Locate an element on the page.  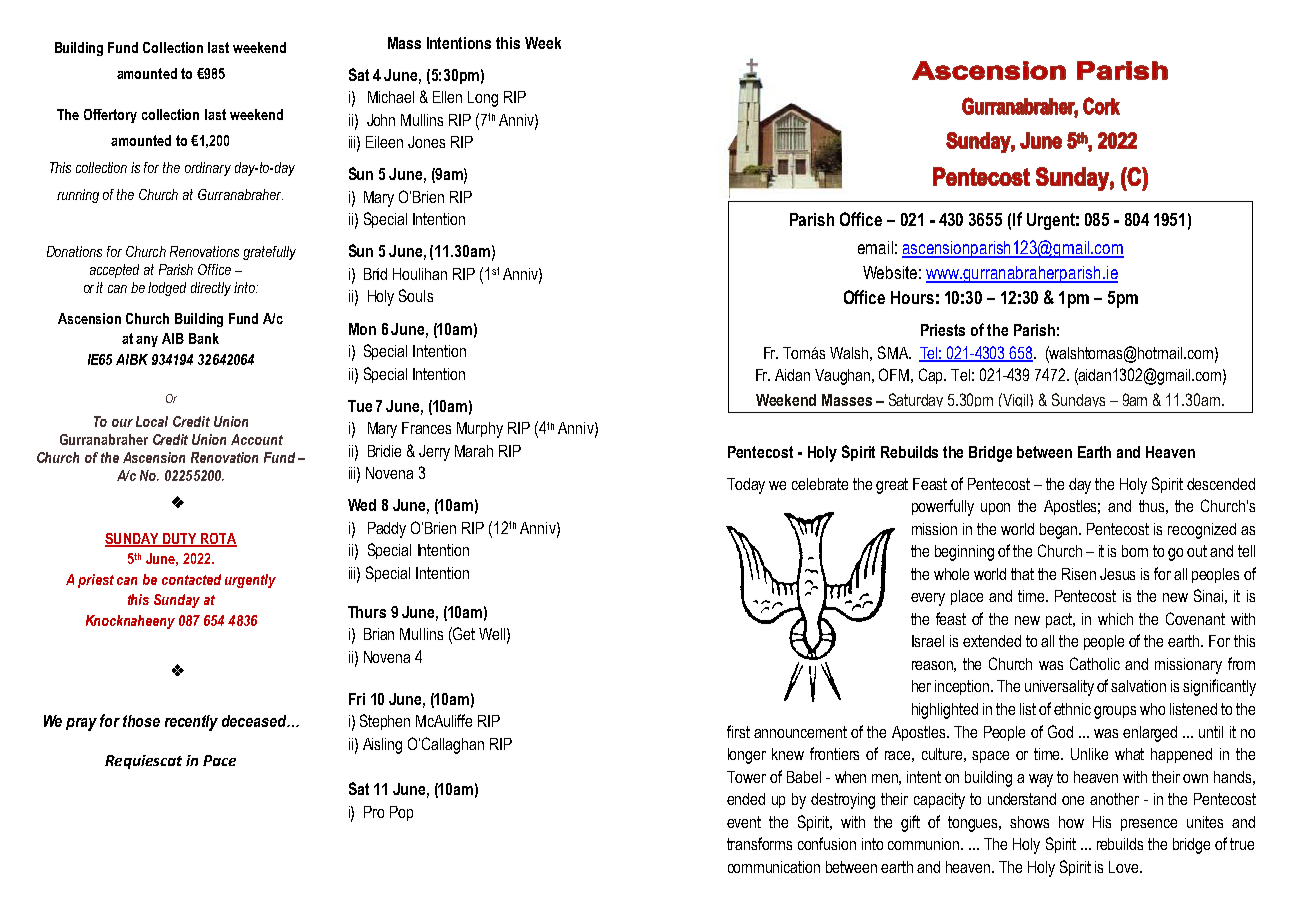
directly is located at coordinates (211, 289).
